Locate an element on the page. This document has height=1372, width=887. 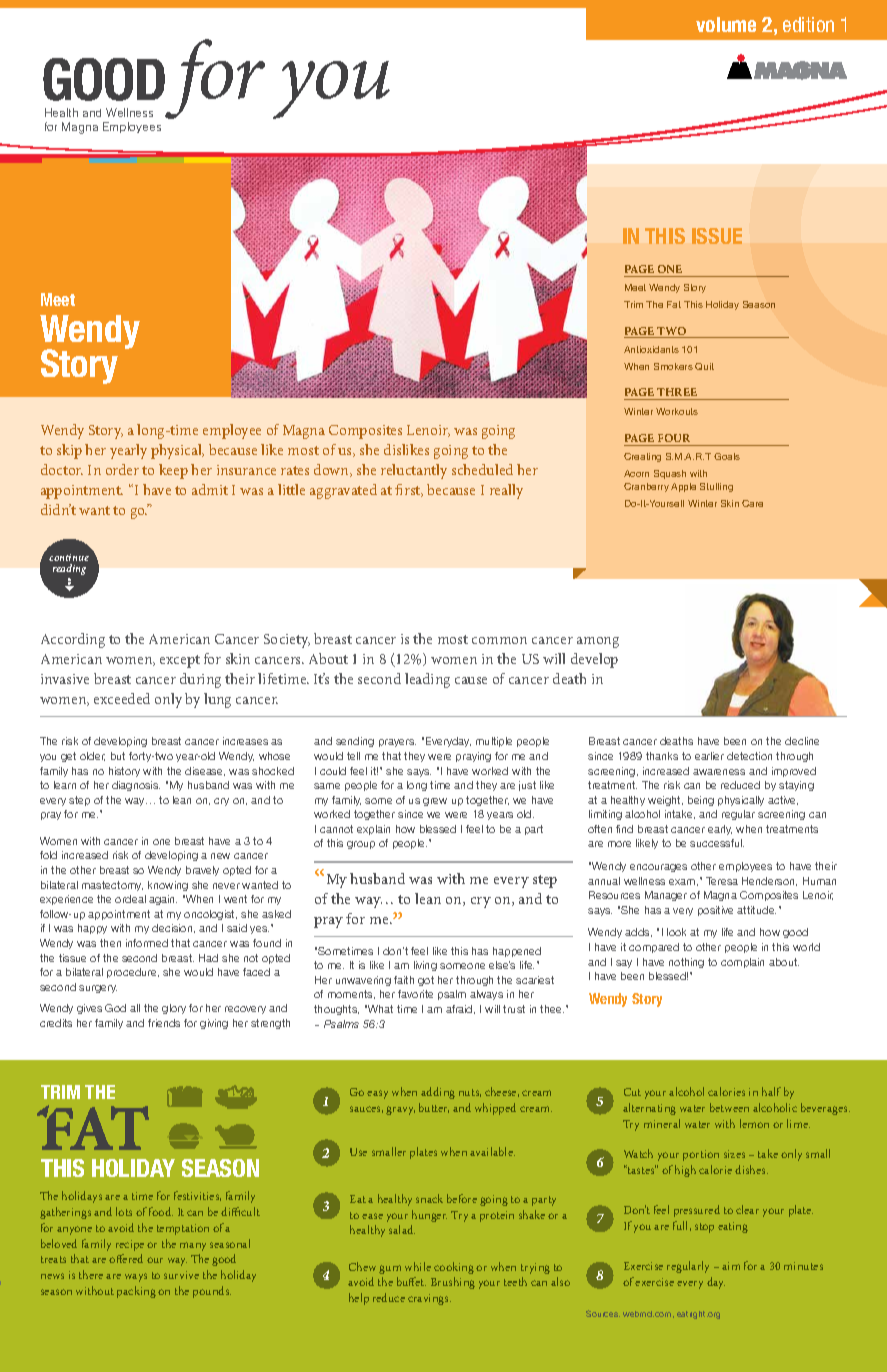
edition is located at coordinates (808, 24).
